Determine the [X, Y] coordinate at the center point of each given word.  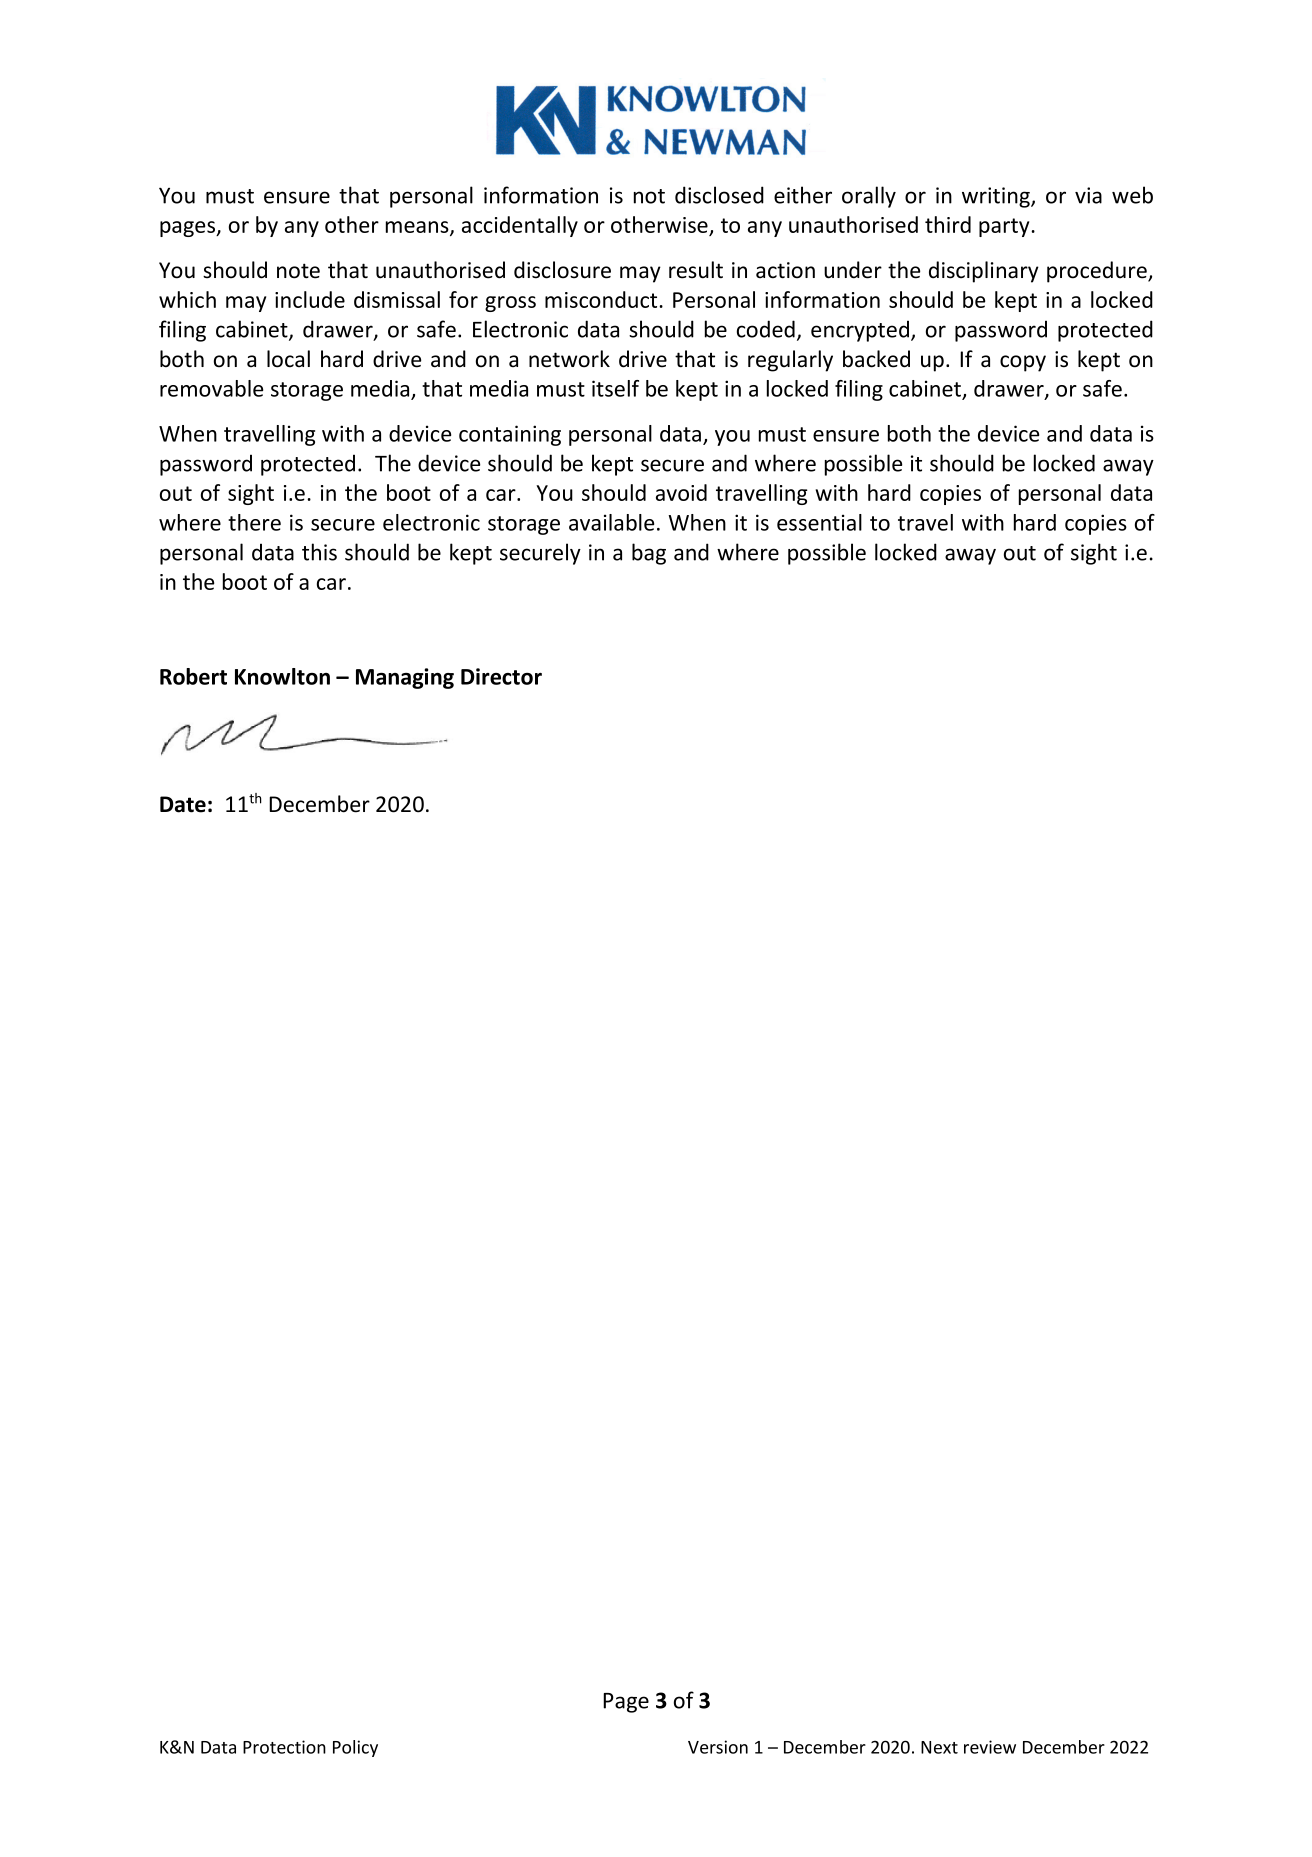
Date [183, 804]
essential [819, 522]
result [696, 270]
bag [649, 554]
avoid [681, 492]
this [319, 552]
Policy [355, 1748]
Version [718, 1747]
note [298, 271]
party [1005, 227]
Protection [284, 1747]
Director [501, 676]
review [990, 1747]
